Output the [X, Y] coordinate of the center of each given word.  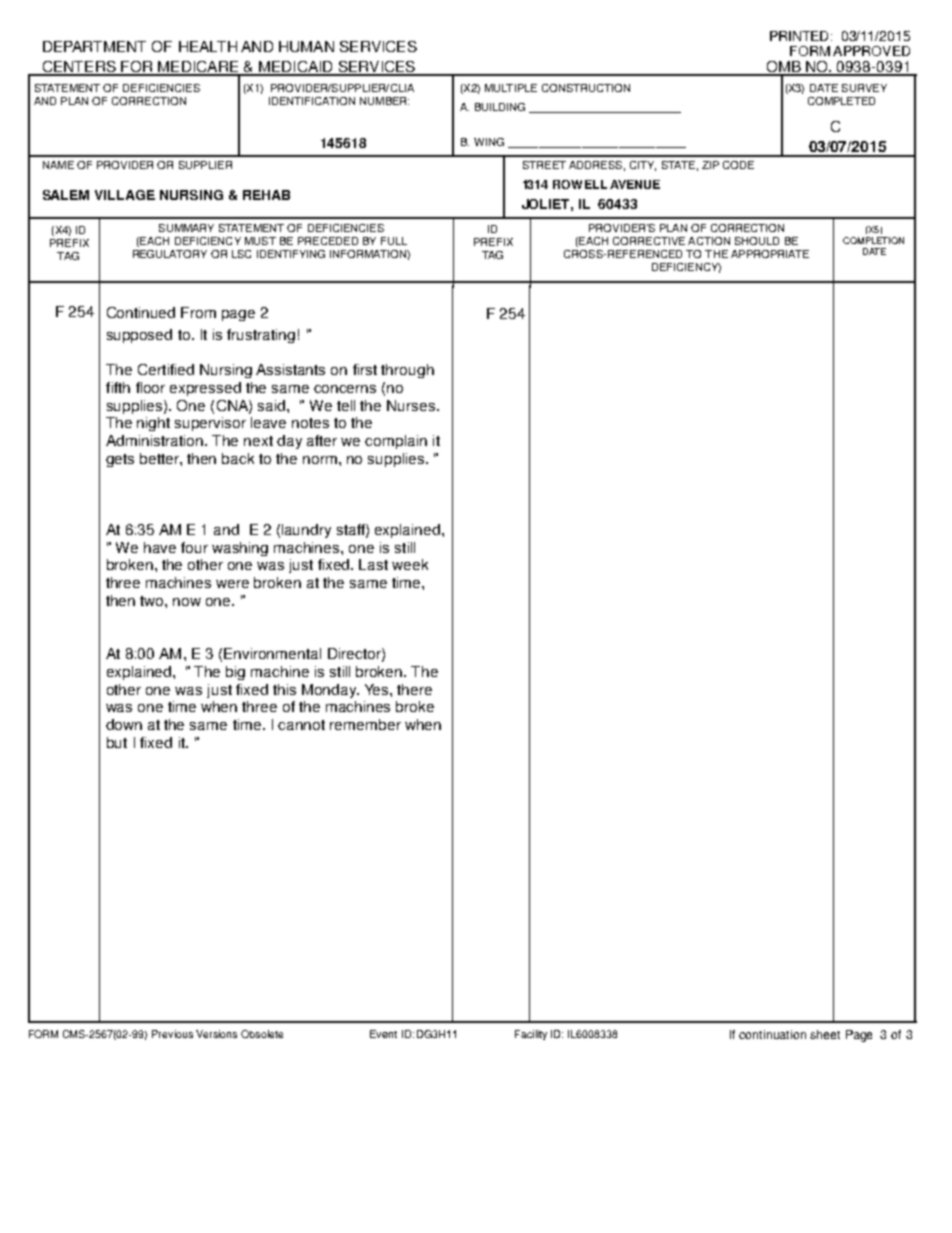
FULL [394, 241]
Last [373, 564]
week [410, 564]
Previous [172, 1034]
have [160, 547]
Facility [531, 1035]
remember [365, 724]
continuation [772, 1034]
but [117, 742]
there [414, 689]
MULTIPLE [511, 88]
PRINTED [801, 36]
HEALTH [208, 46]
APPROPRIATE [770, 254]
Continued [141, 312]
